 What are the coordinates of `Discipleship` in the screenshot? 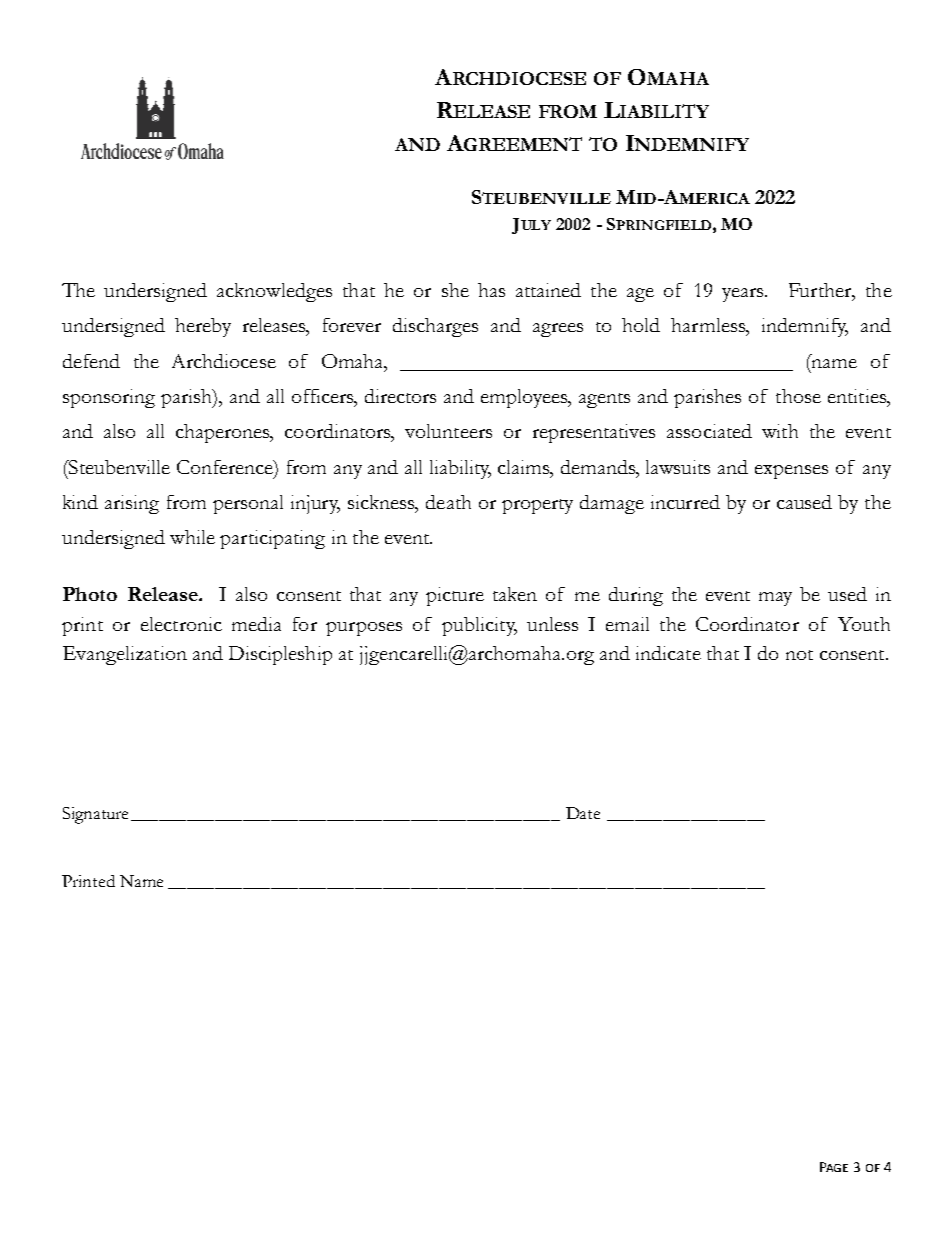 It's located at (280, 655).
